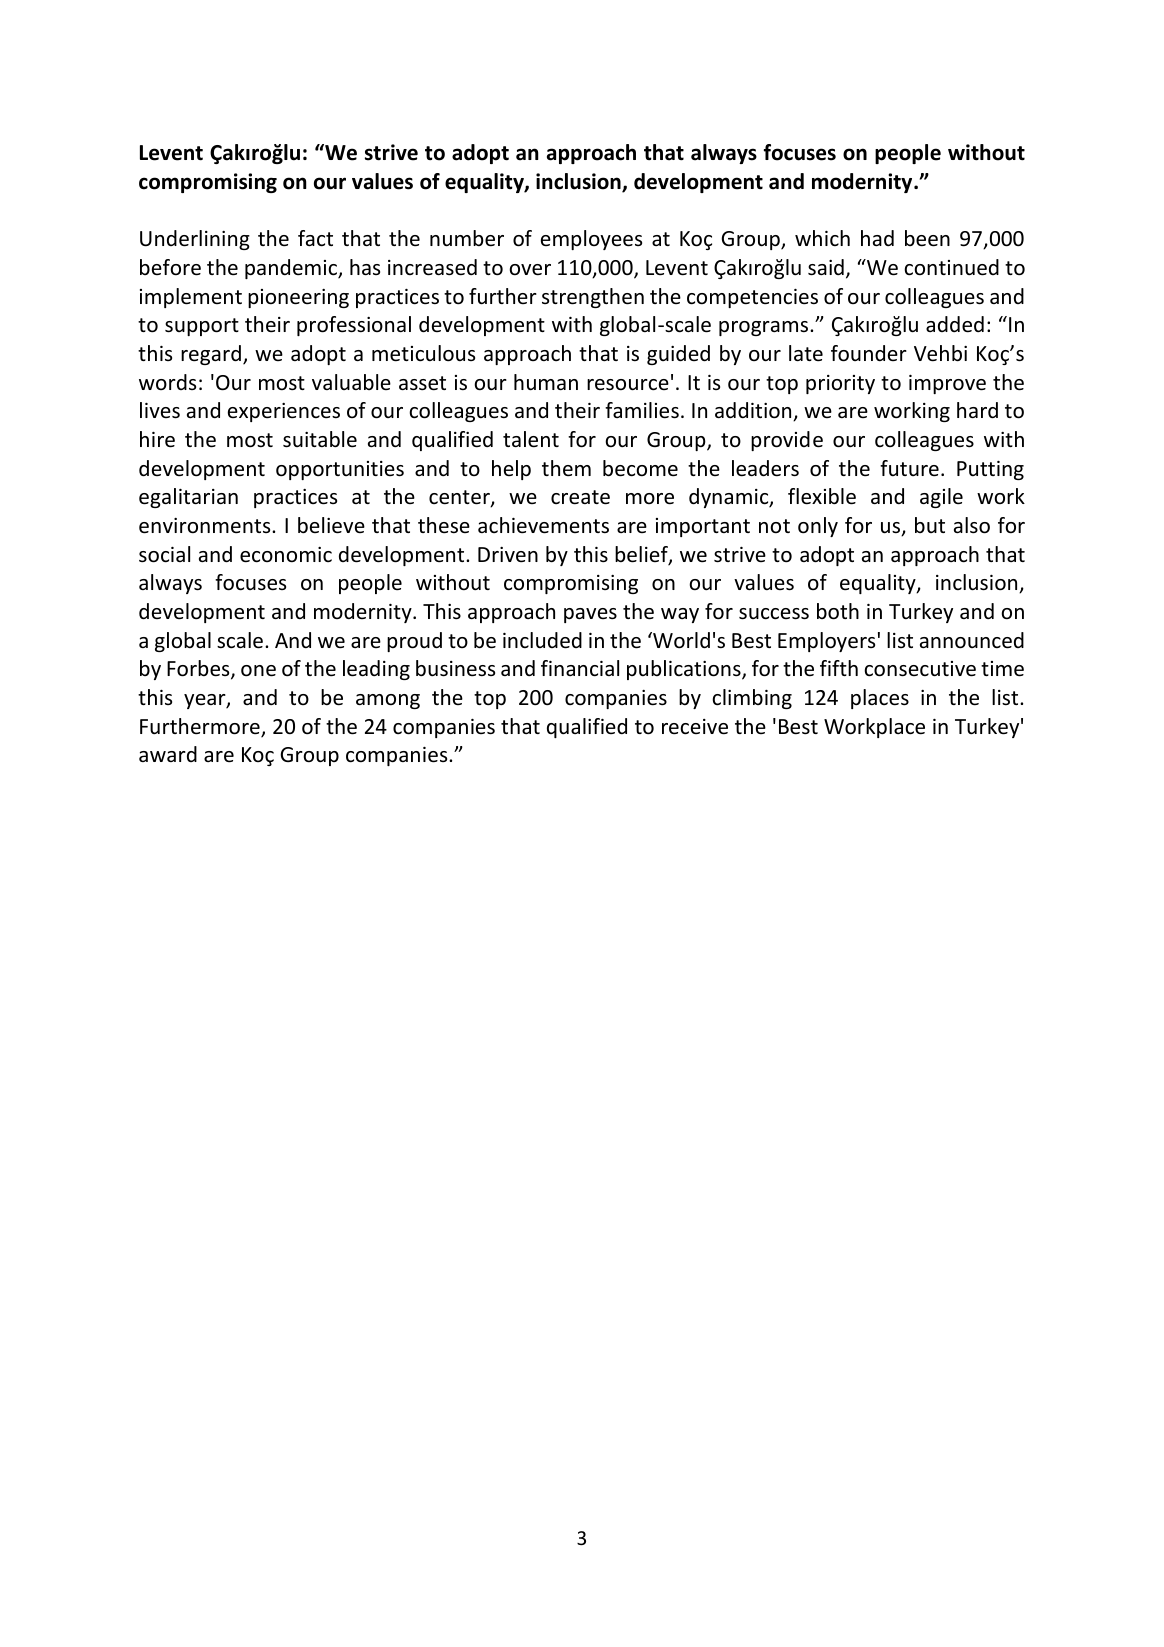 This screenshot has height=1647, width=1164. What do you see at coordinates (838, 611) in the screenshot?
I see `both` at bounding box center [838, 611].
